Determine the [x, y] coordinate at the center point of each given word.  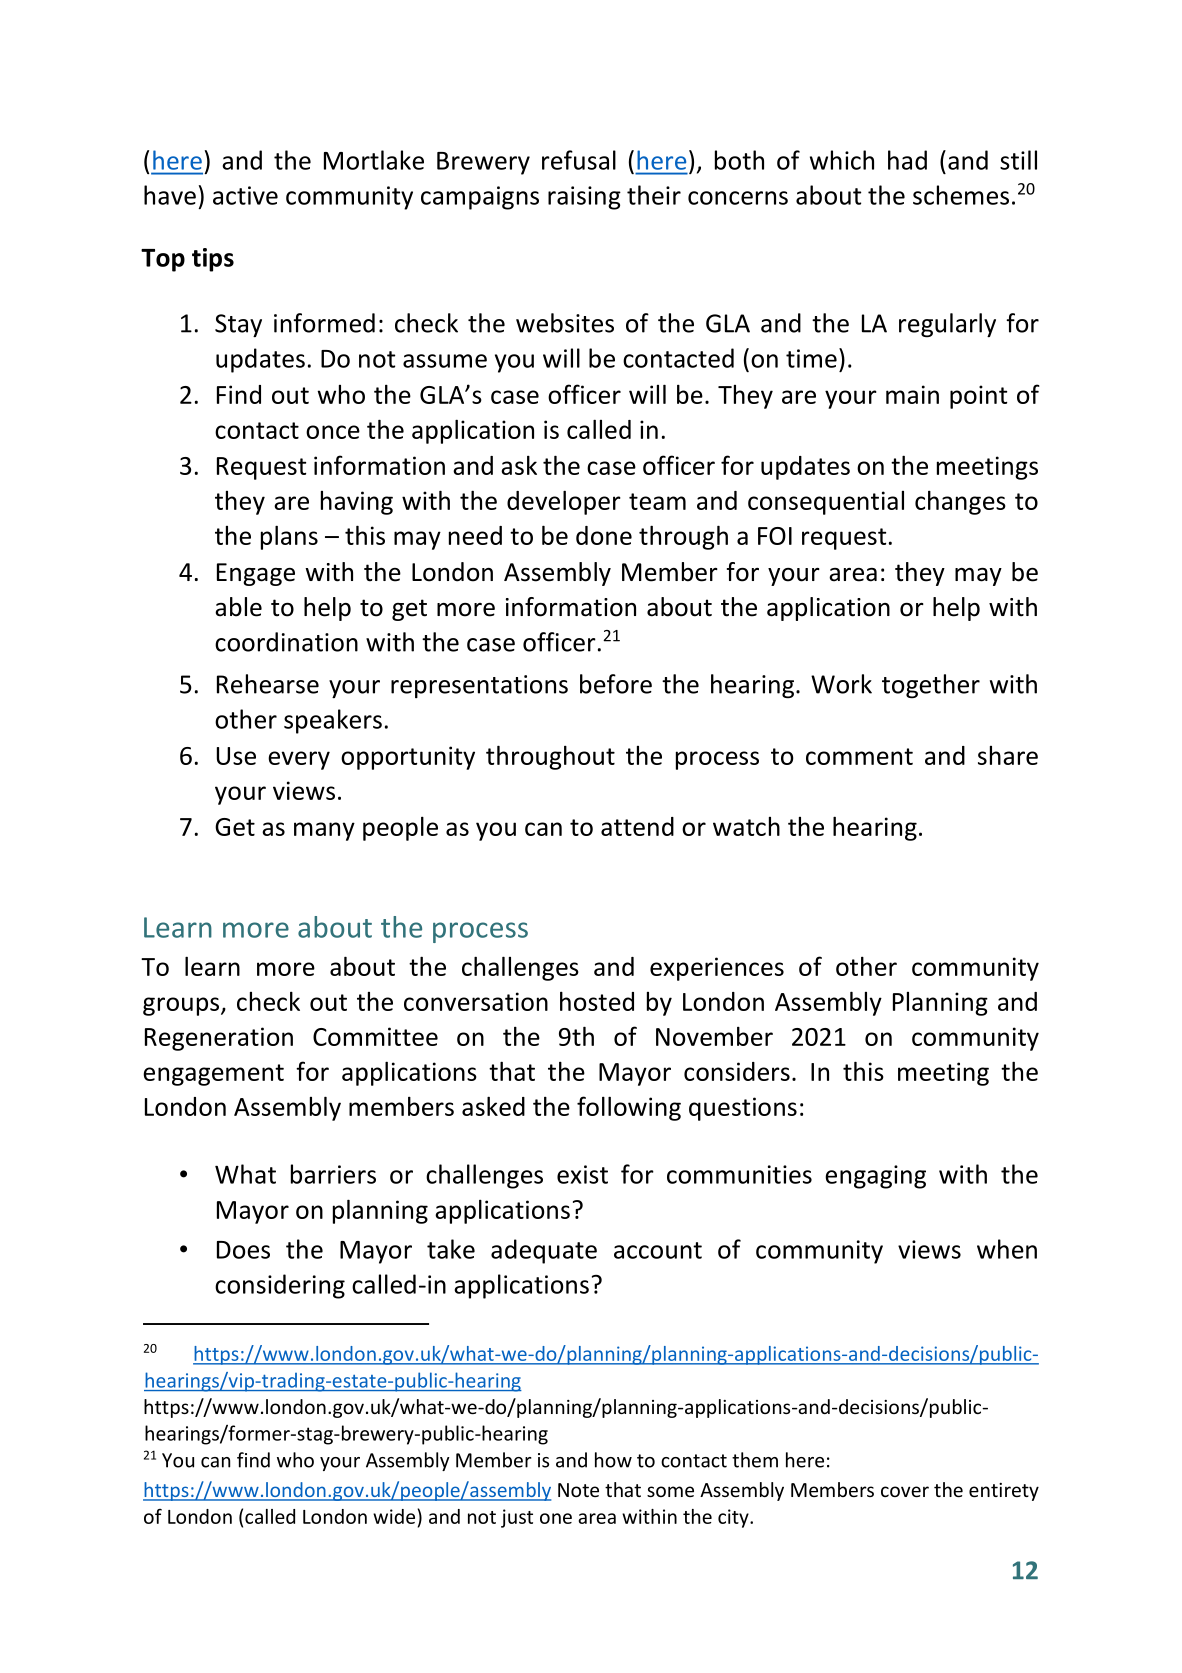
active [245, 195]
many [324, 831]
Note [578, 1490]
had [907, 160]
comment [859, 756]
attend [637, 826]
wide [395, 1516]
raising [584, 198]
